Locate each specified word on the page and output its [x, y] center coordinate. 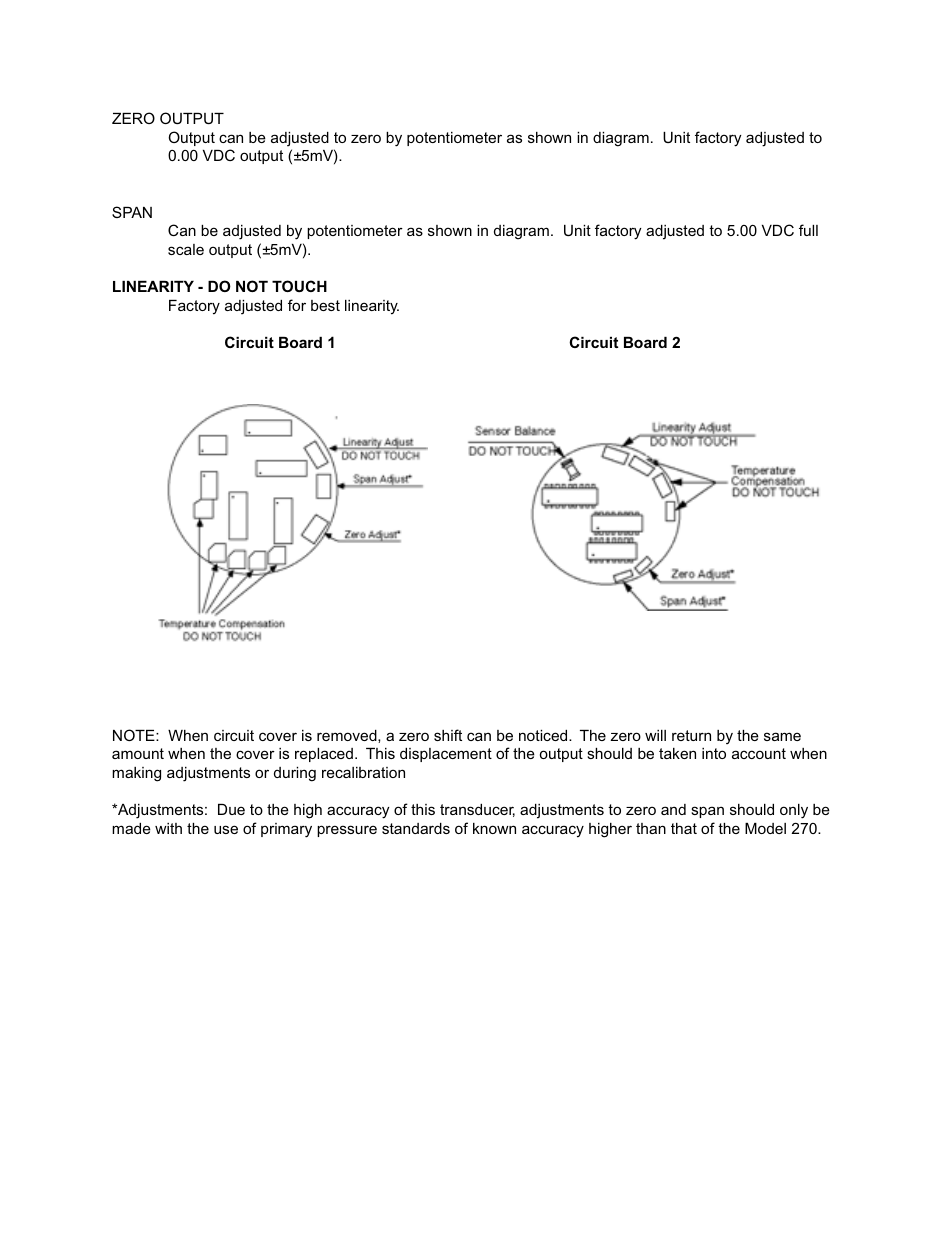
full [808, 230]
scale [186, 249]
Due [231, 809]
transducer [477, 810]
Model [765, 828]
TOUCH [299, 286]
